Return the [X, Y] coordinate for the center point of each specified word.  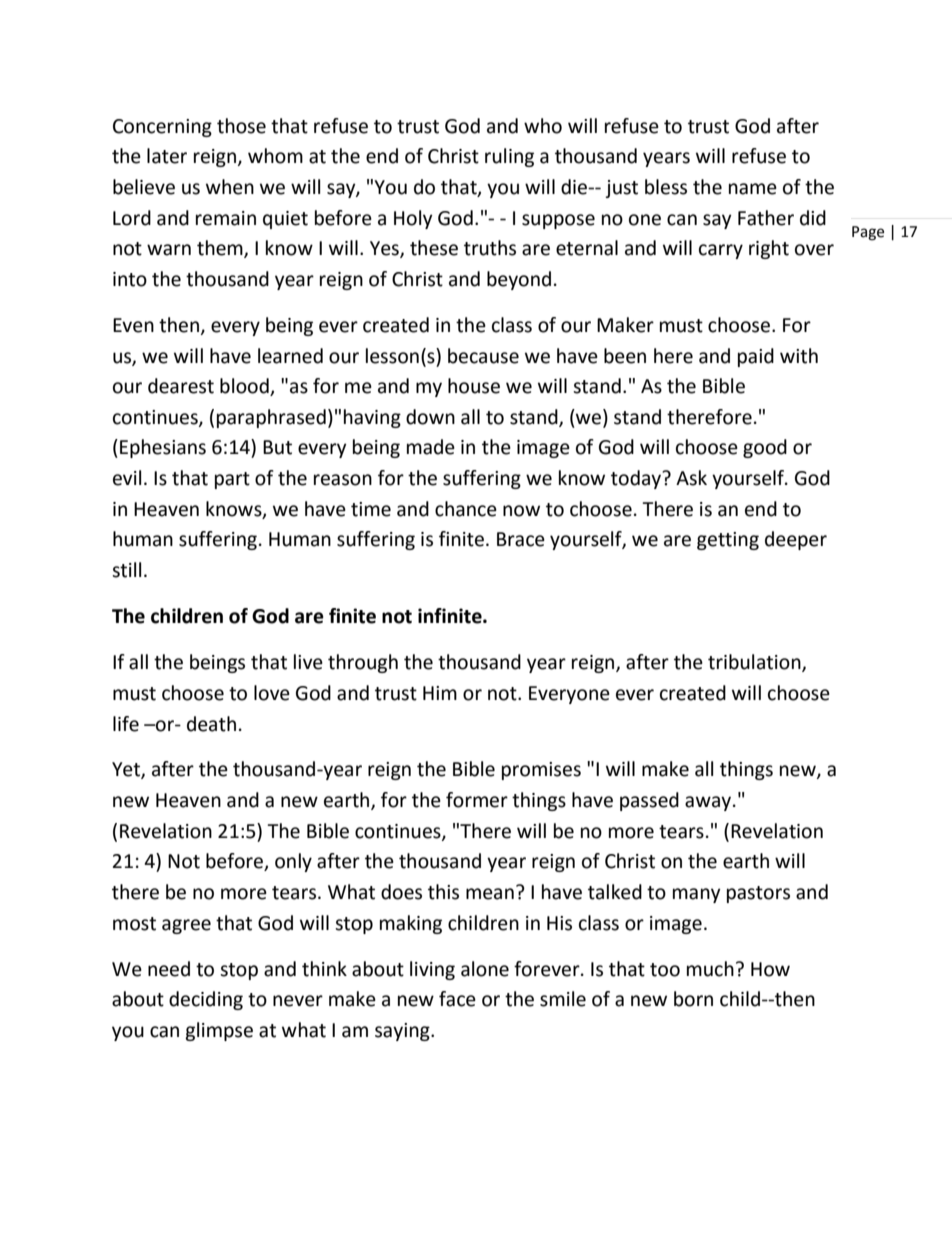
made [431, 447]
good [765, 448]
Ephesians [163, 448]
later [167, 156]
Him [440, 693]
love [272, 693]
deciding [206, 1000]
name [753, 189]
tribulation [755, 663]
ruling [509, 157]
